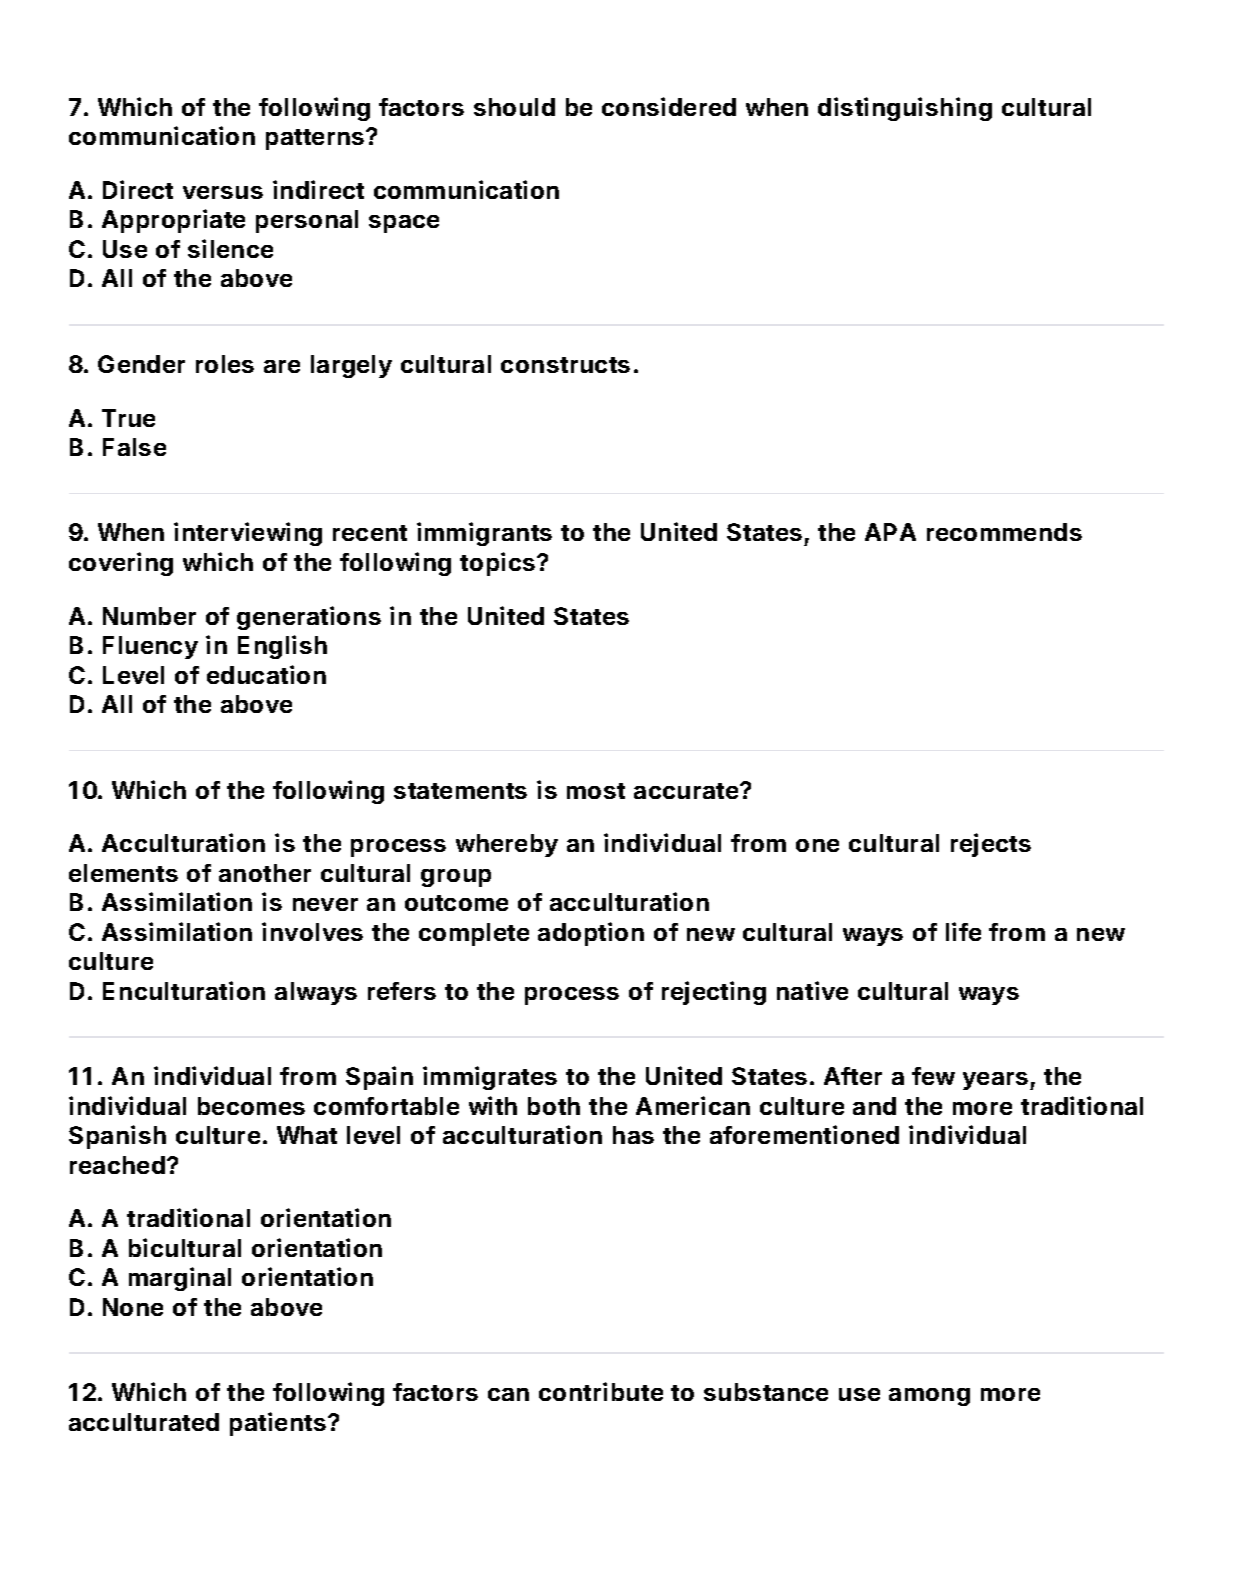  I want to click on versus, so click(223, 192).
